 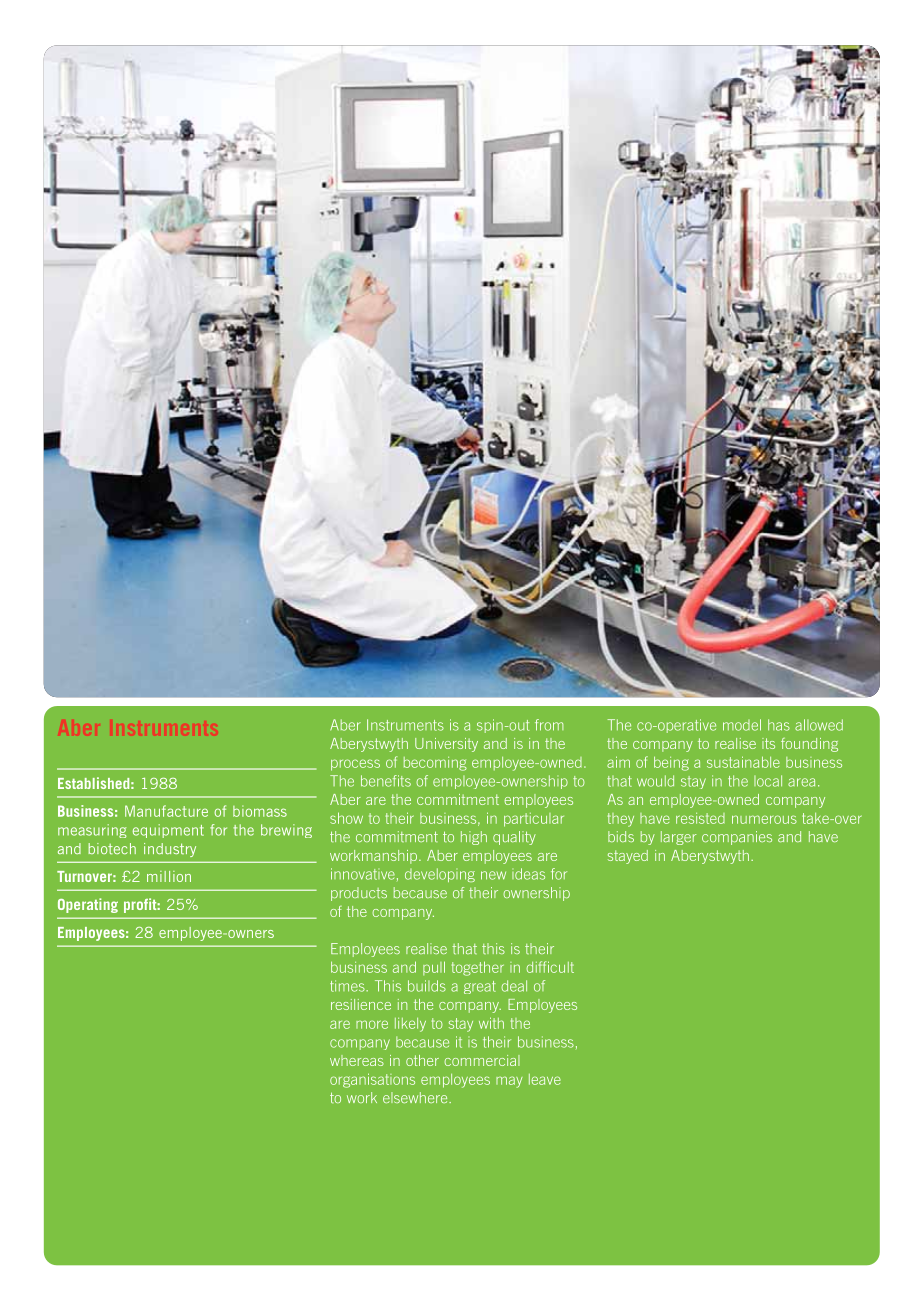 I want to click on times, so click(x=348, y=986).
